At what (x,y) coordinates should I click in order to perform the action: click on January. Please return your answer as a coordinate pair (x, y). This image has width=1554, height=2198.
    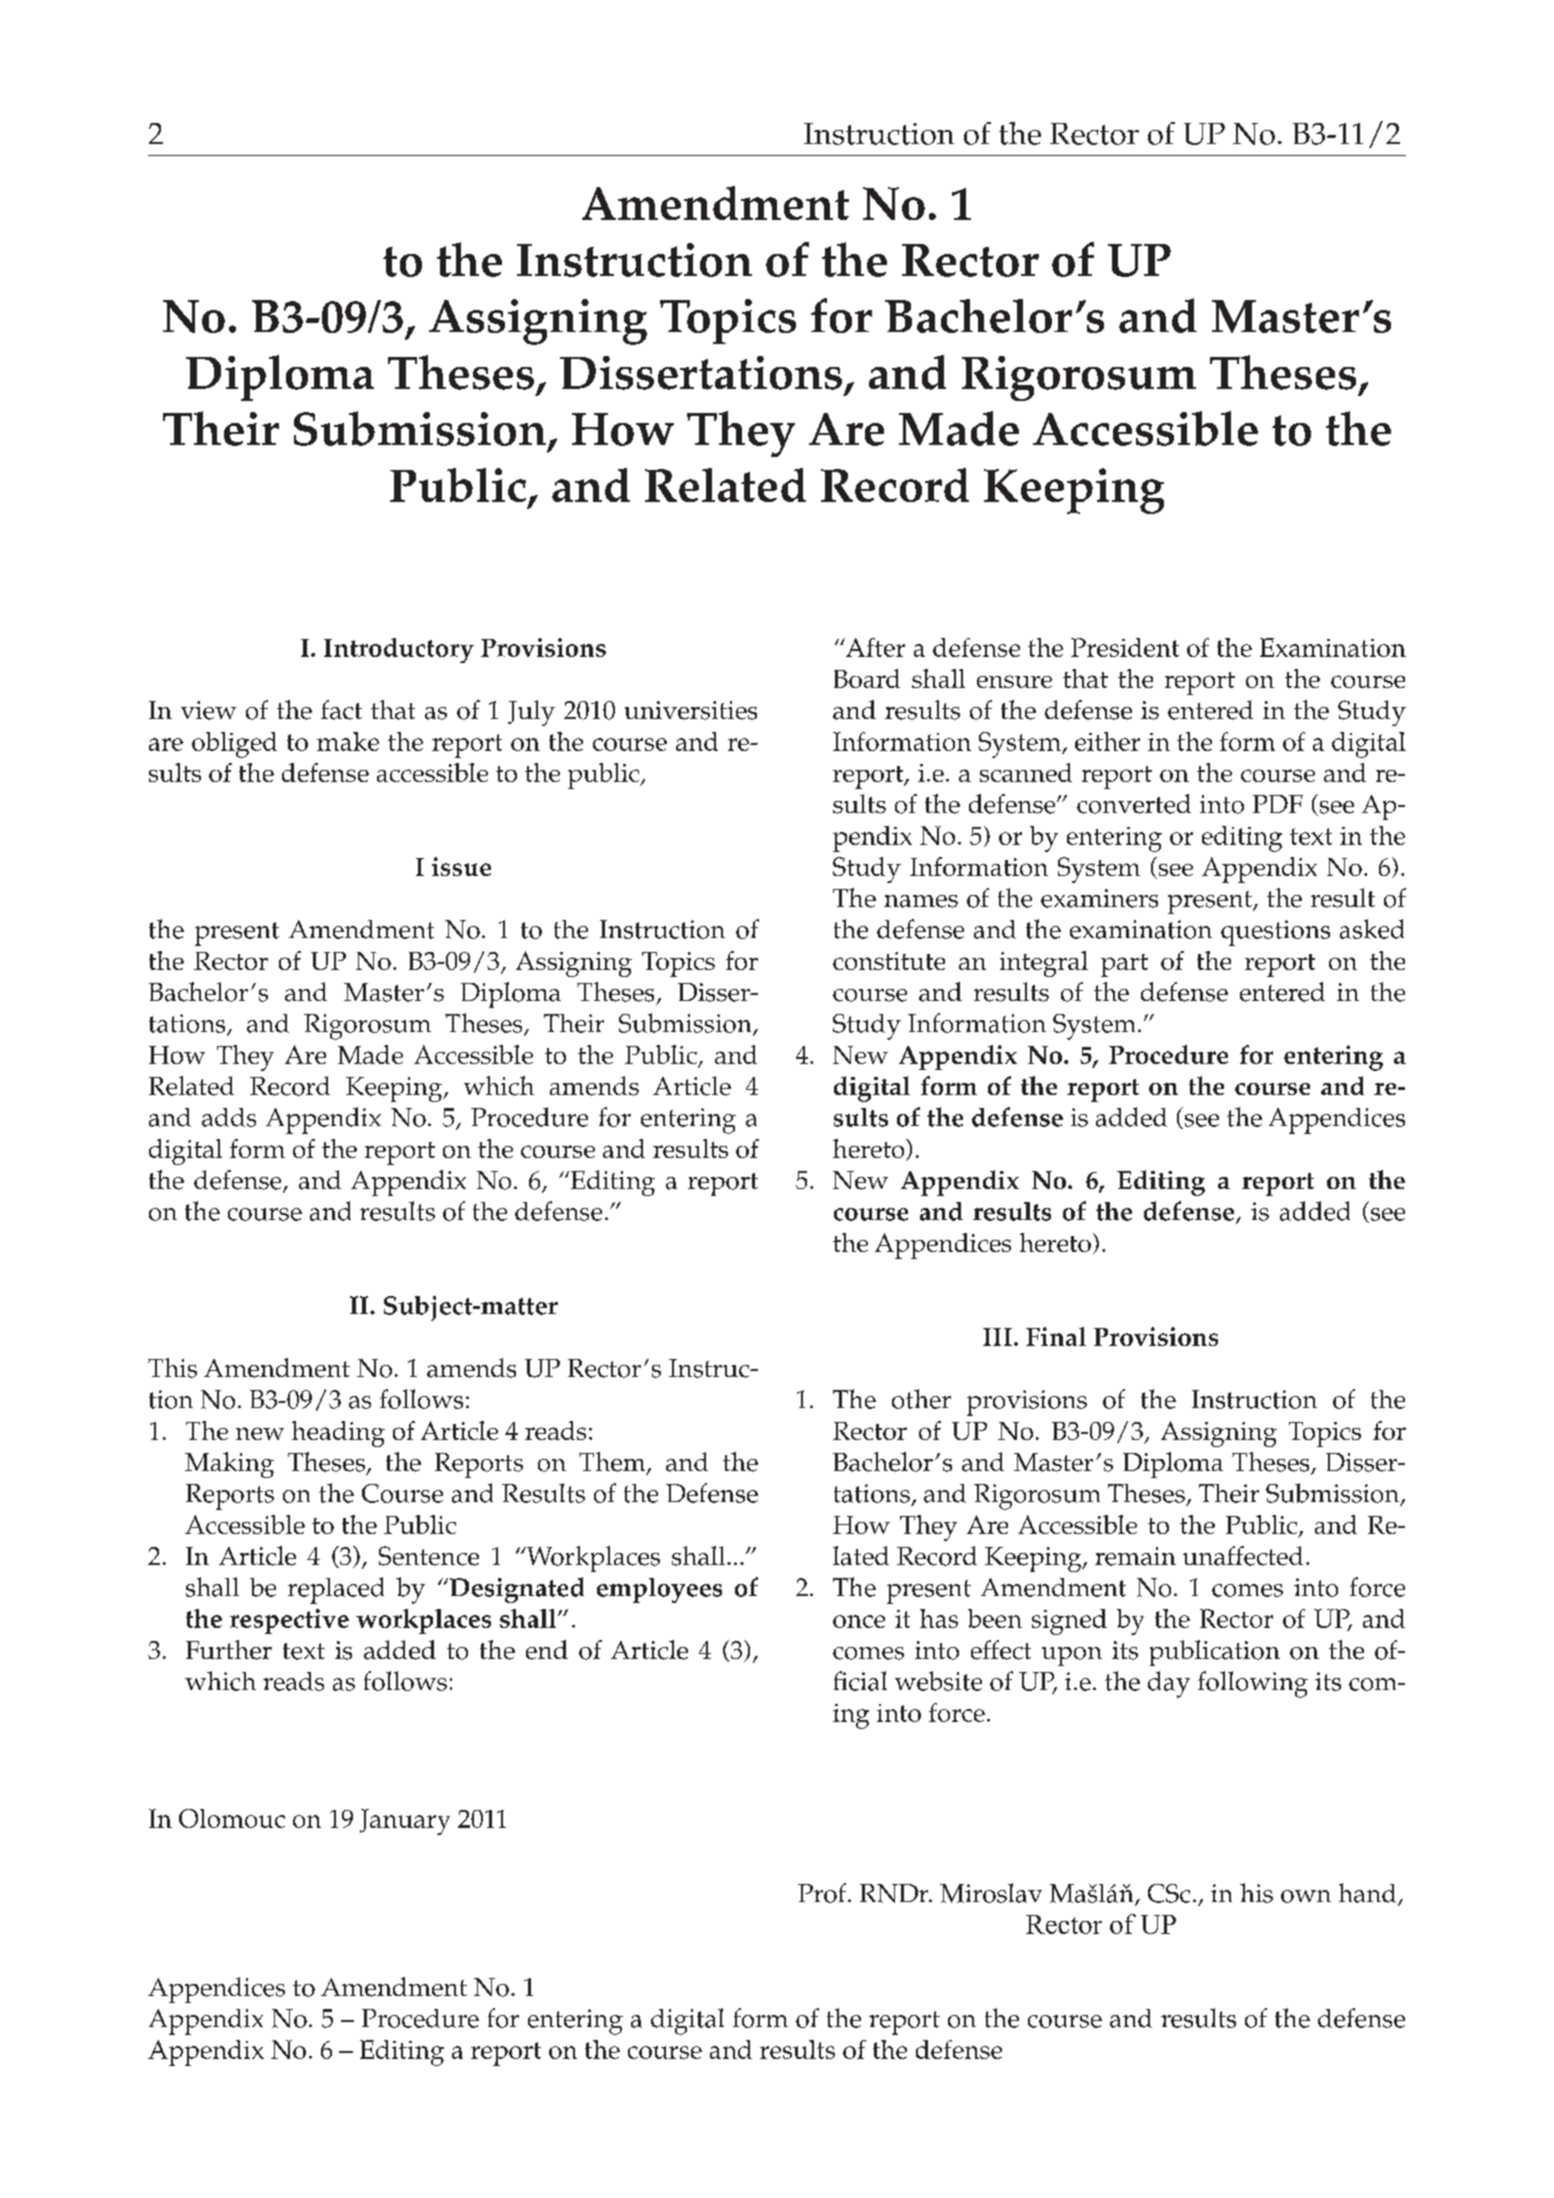
    Looking at the image, I should click on (405, 1822).
